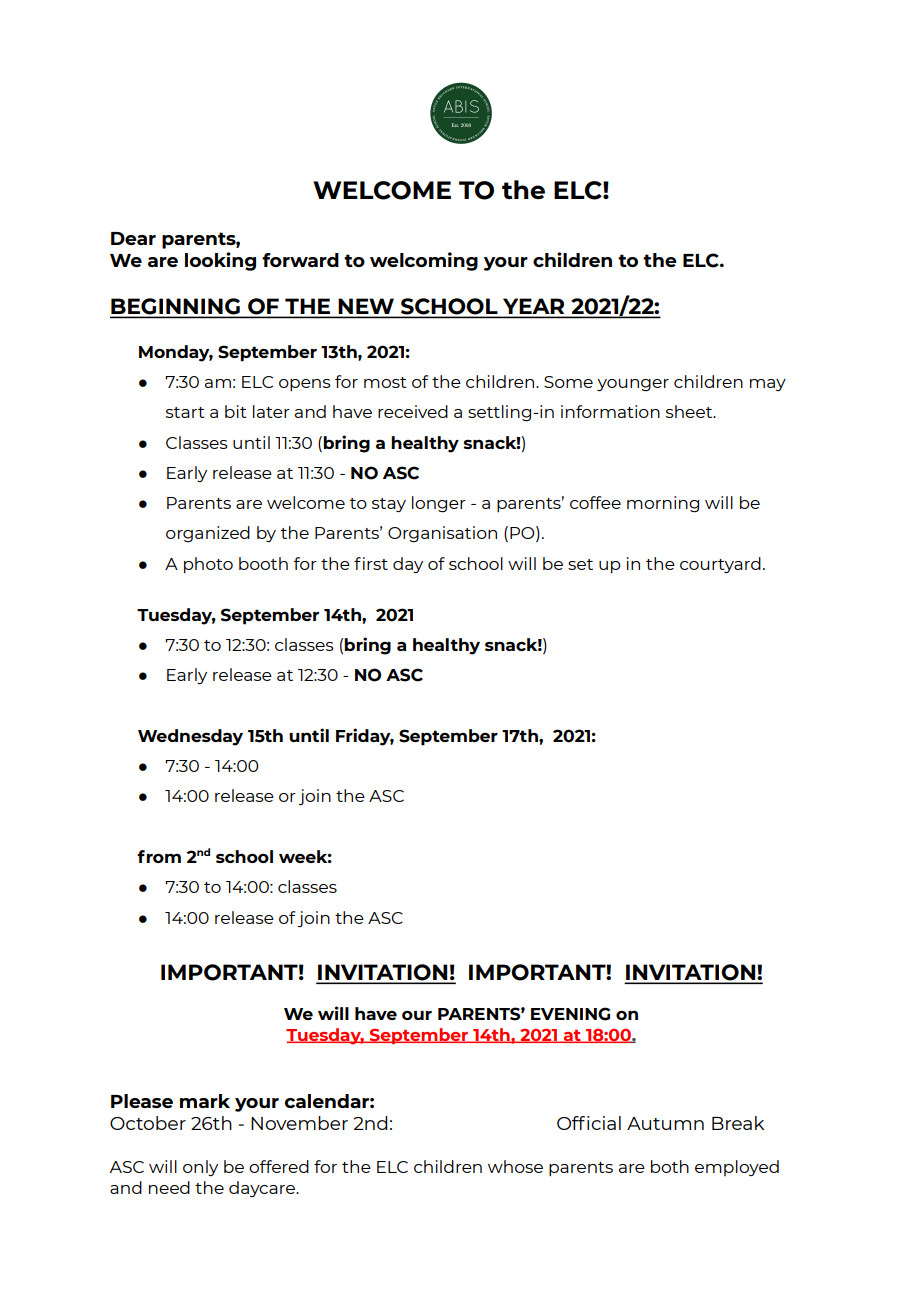  I want to click on welcoming, so click(424, 261).
